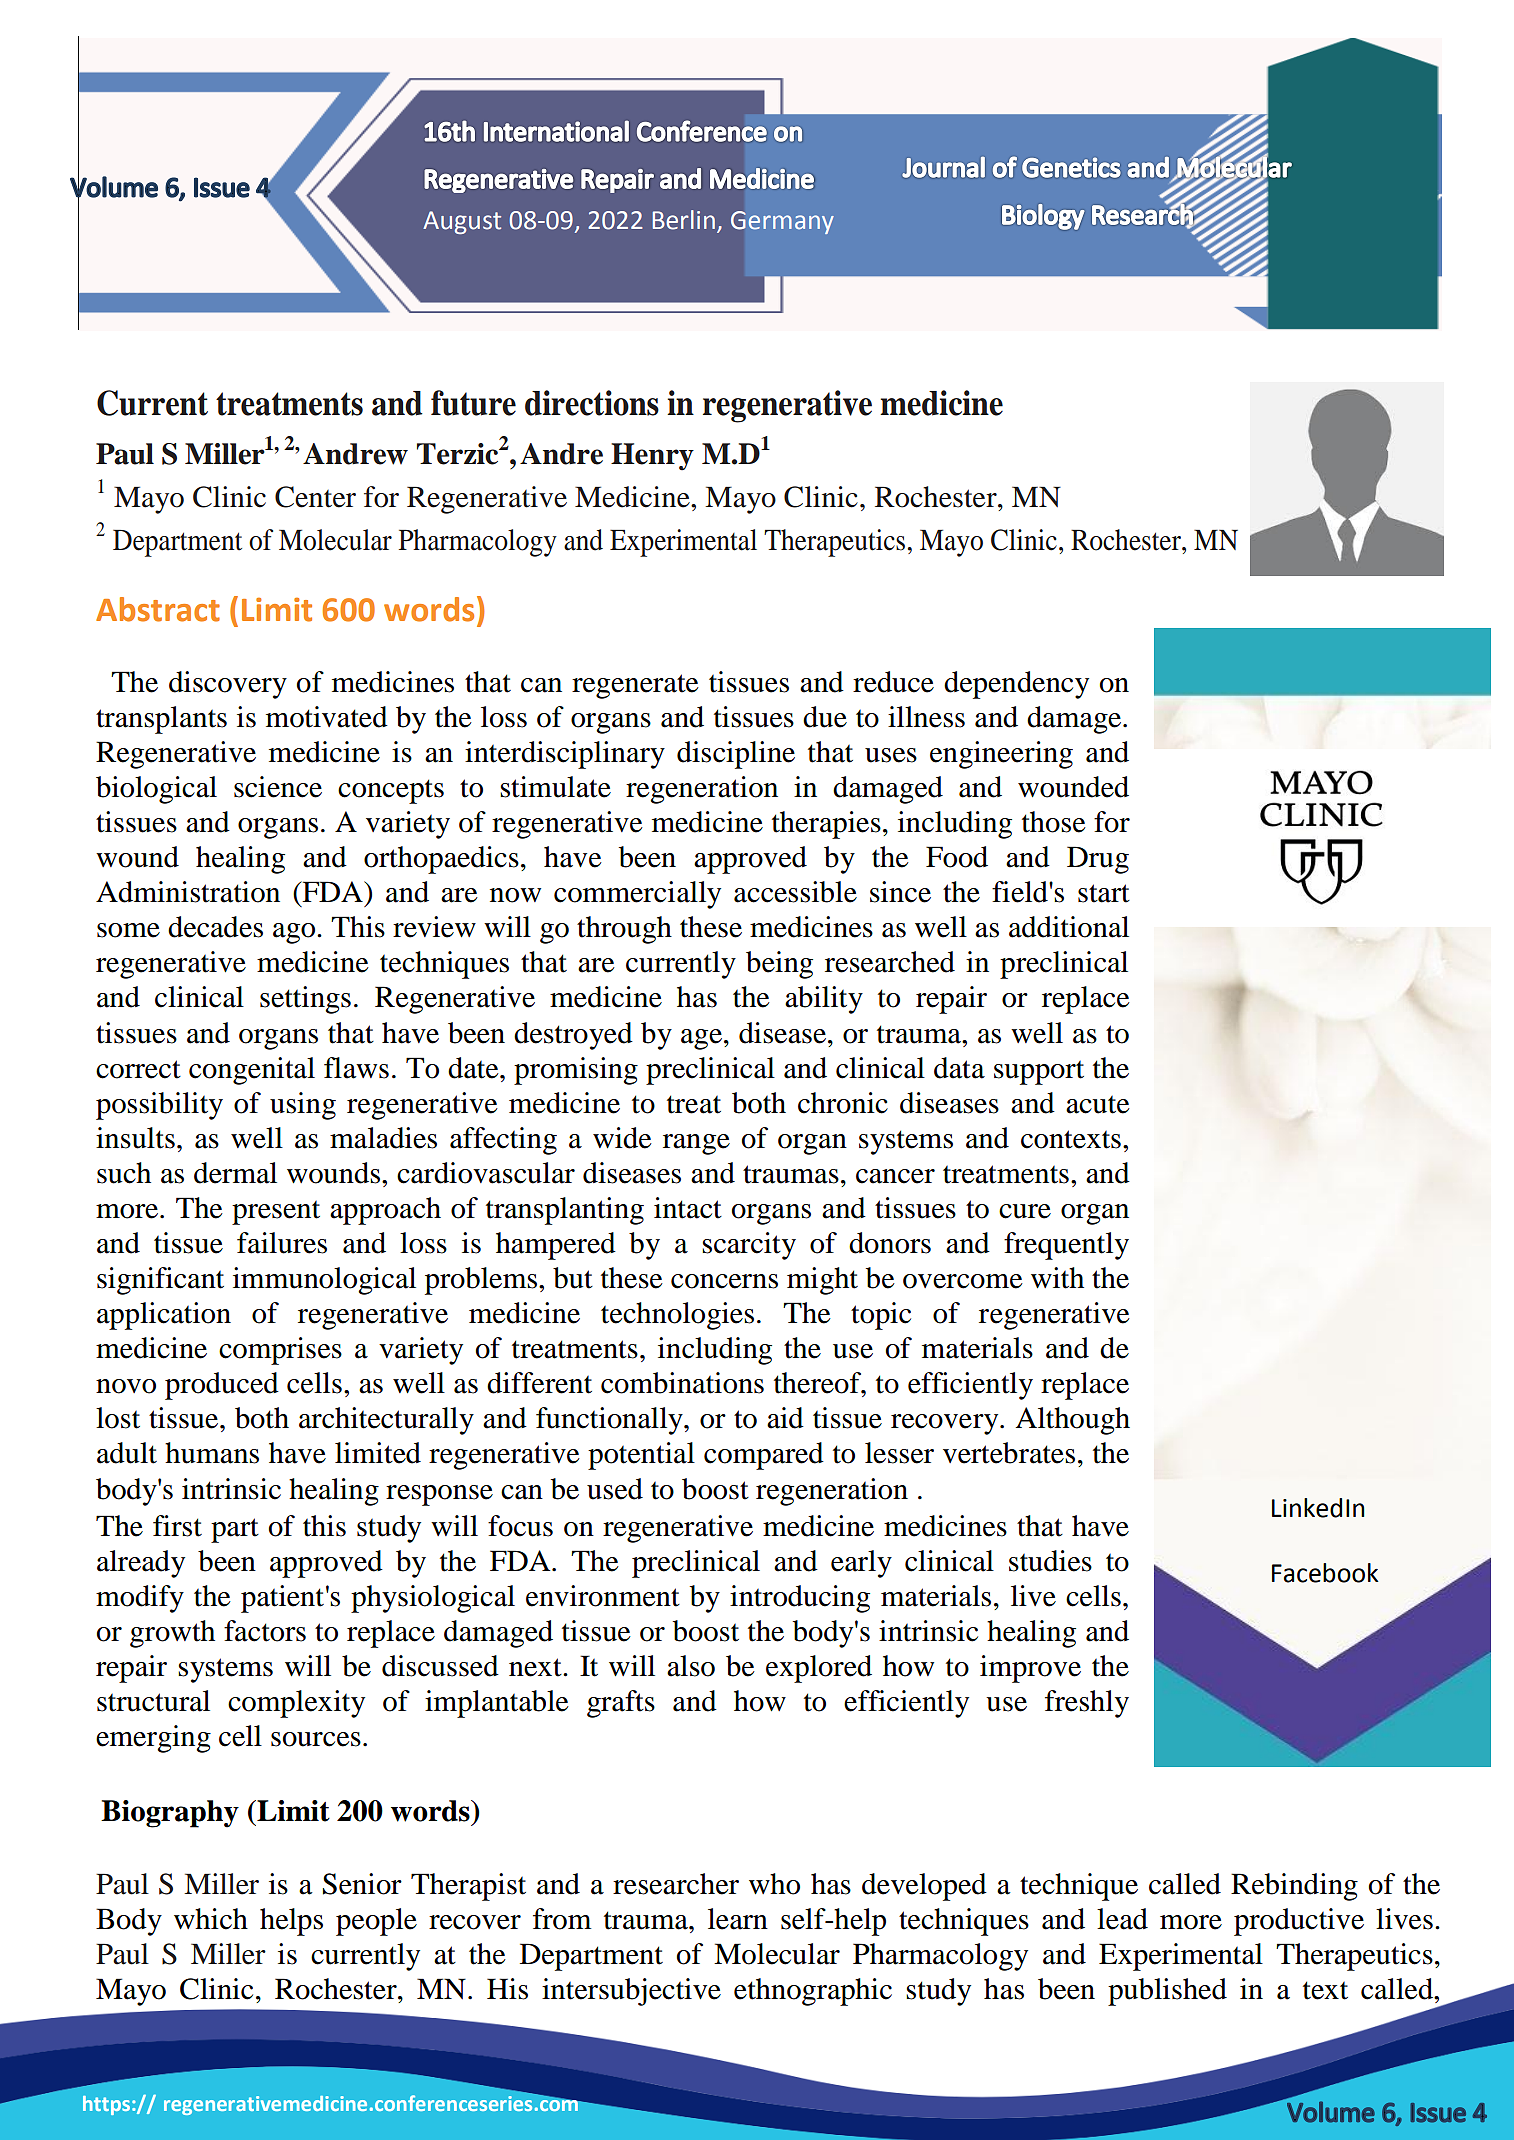 The image size is (1514, 2140). I want to click on dependency, so click(1016, 685).
